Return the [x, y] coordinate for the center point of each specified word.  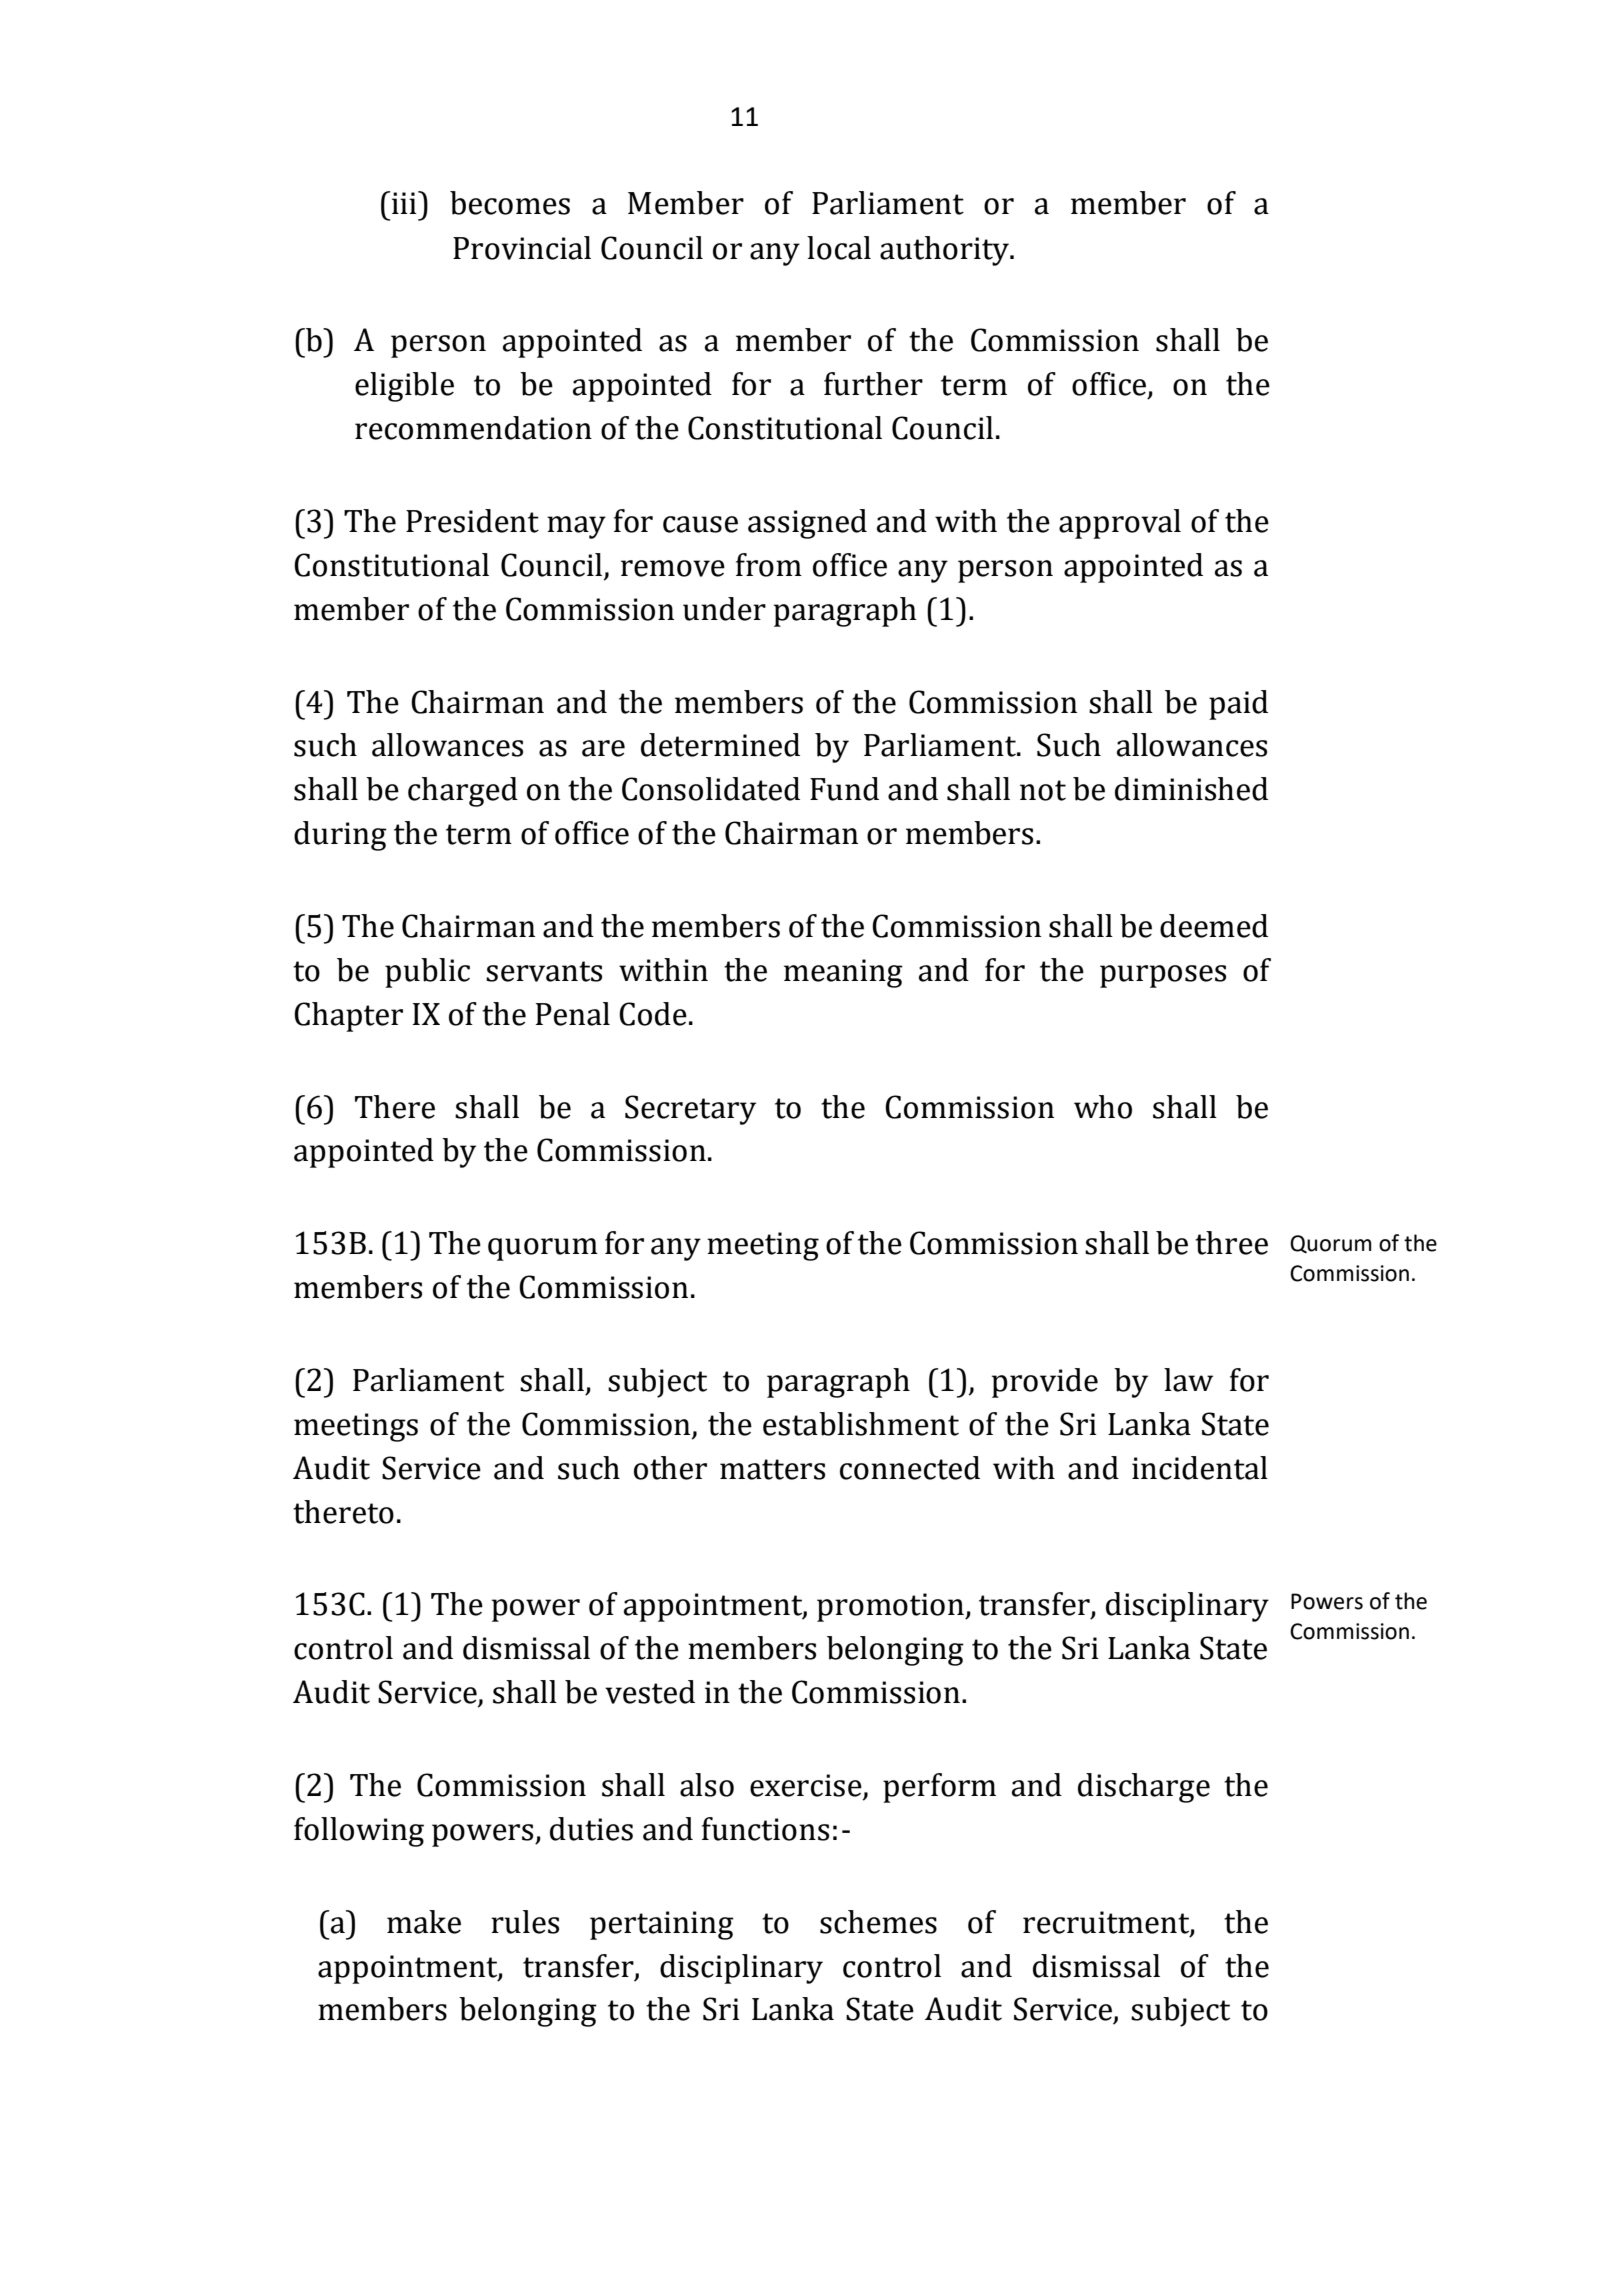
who [1103, 1107]
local [839, 248]
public [427, 973]
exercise [807, 1786]
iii [405, 202]
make [424, 1922]
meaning [843, 973]
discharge [1144, 1788]
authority [946, 251]
